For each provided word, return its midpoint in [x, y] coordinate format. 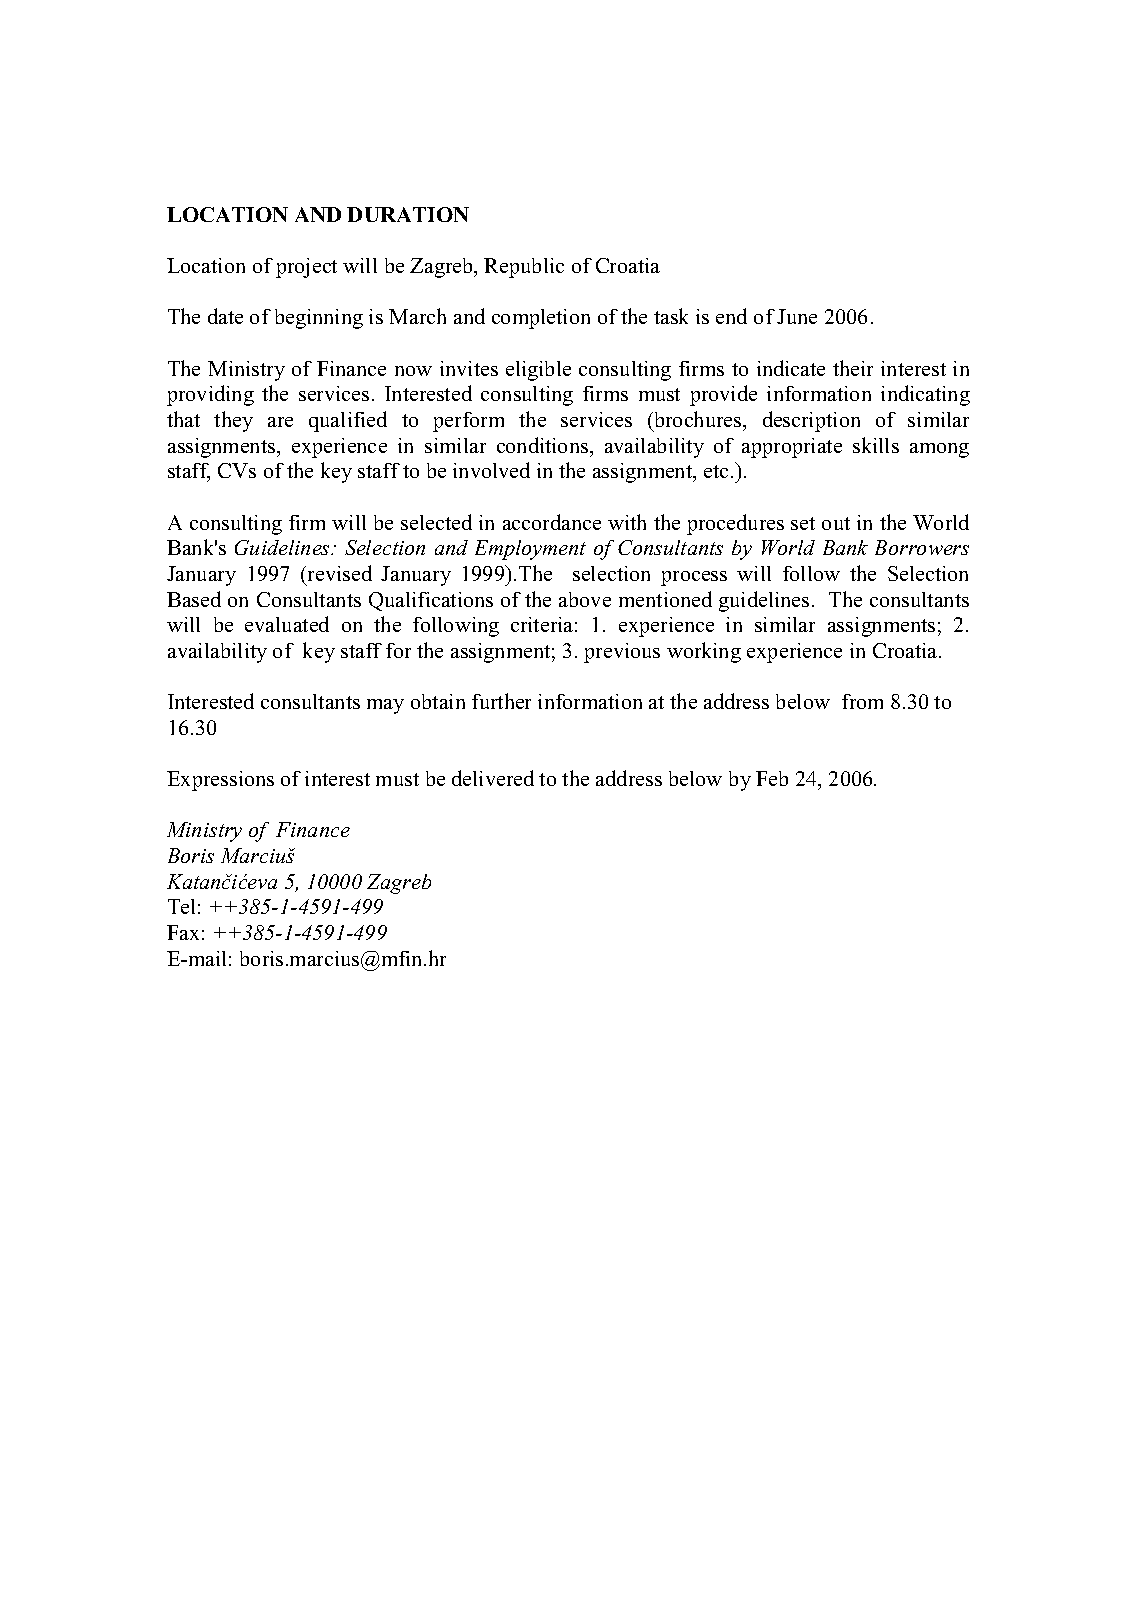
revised [338, 573]
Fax [183, 932]
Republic [524, 268]
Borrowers [922, 547]
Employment [530, 550]
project [306, 268]
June [797, 316]
